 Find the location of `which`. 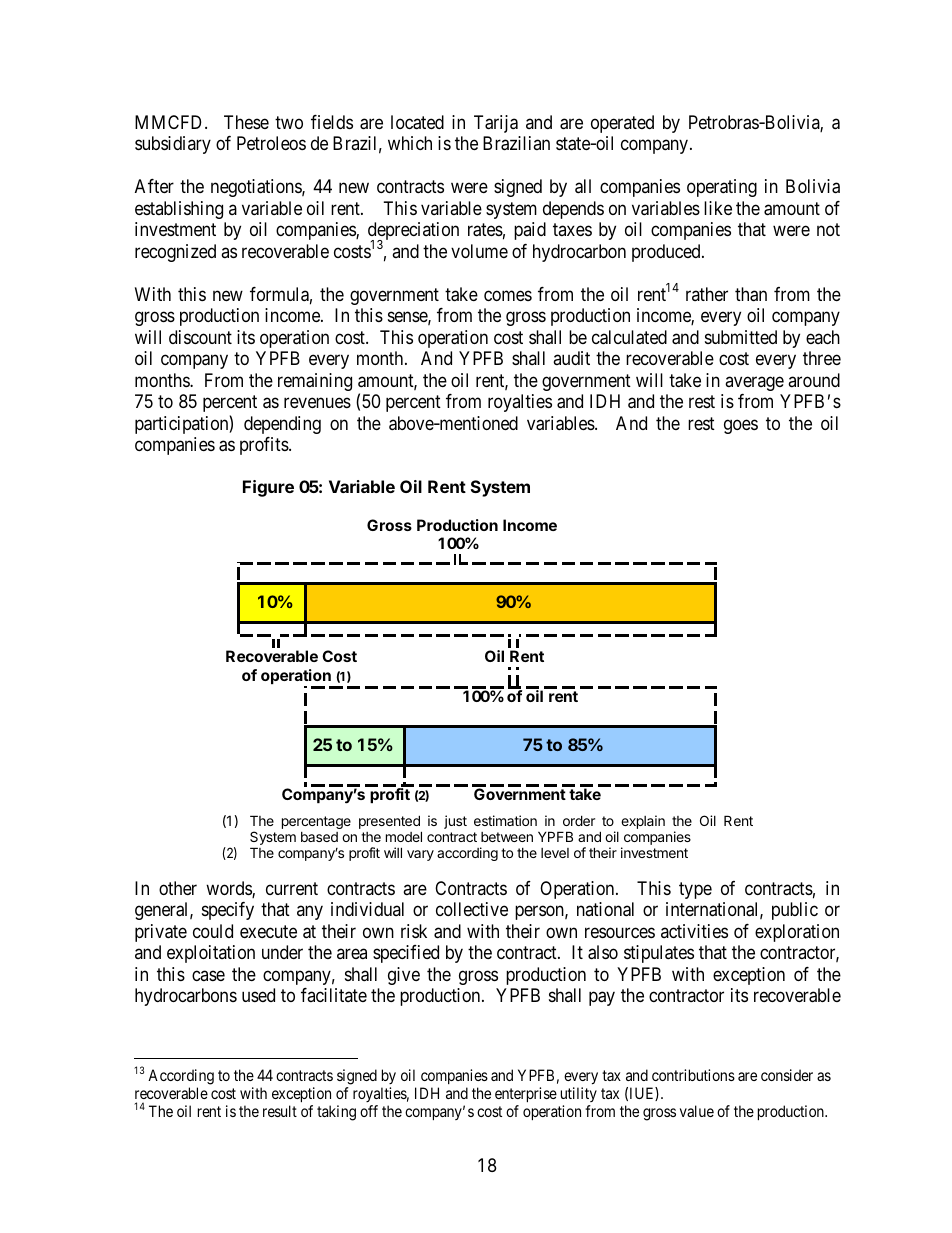

which is located at coordinates (410, 143).
